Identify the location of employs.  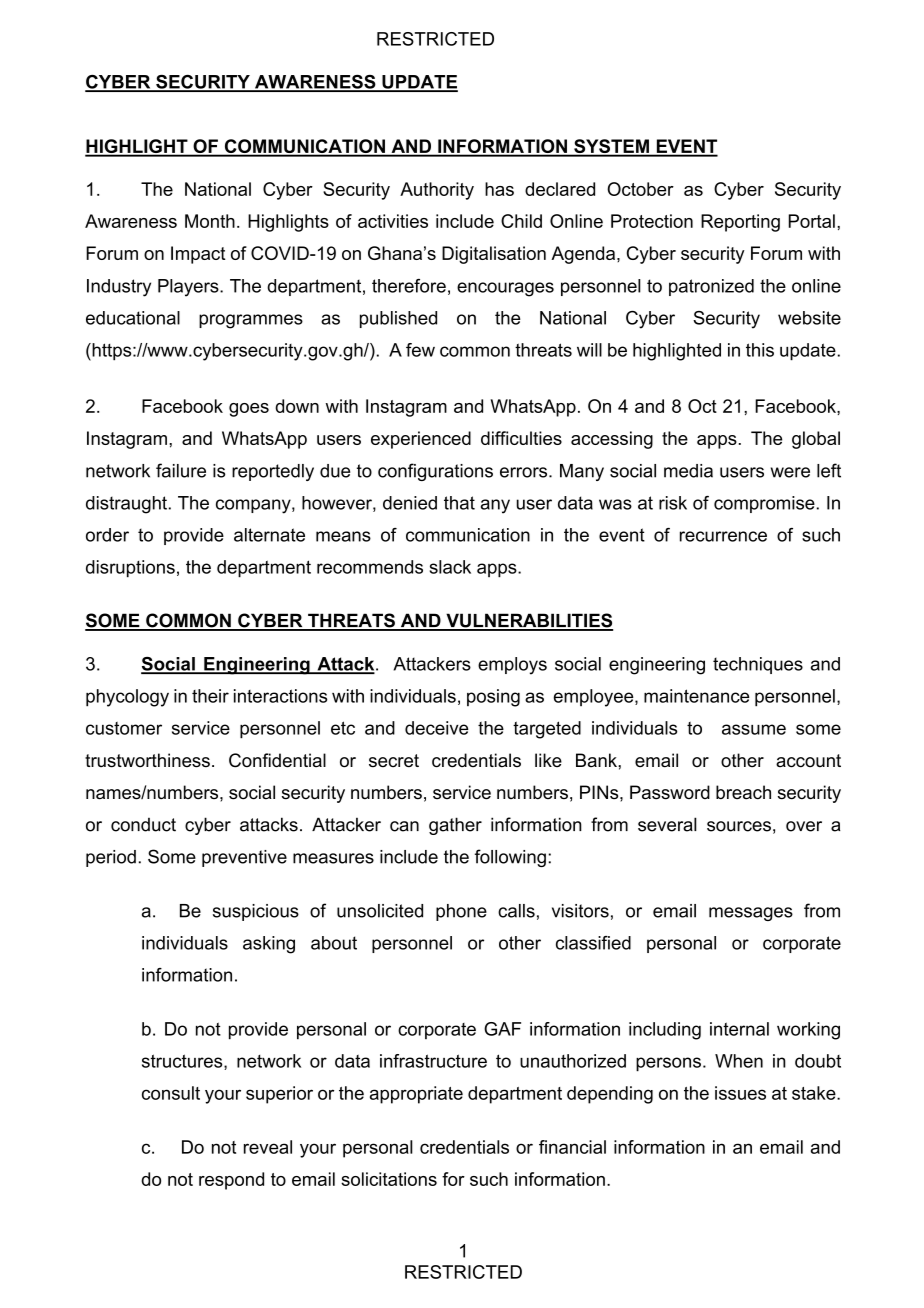
(512, 666).
